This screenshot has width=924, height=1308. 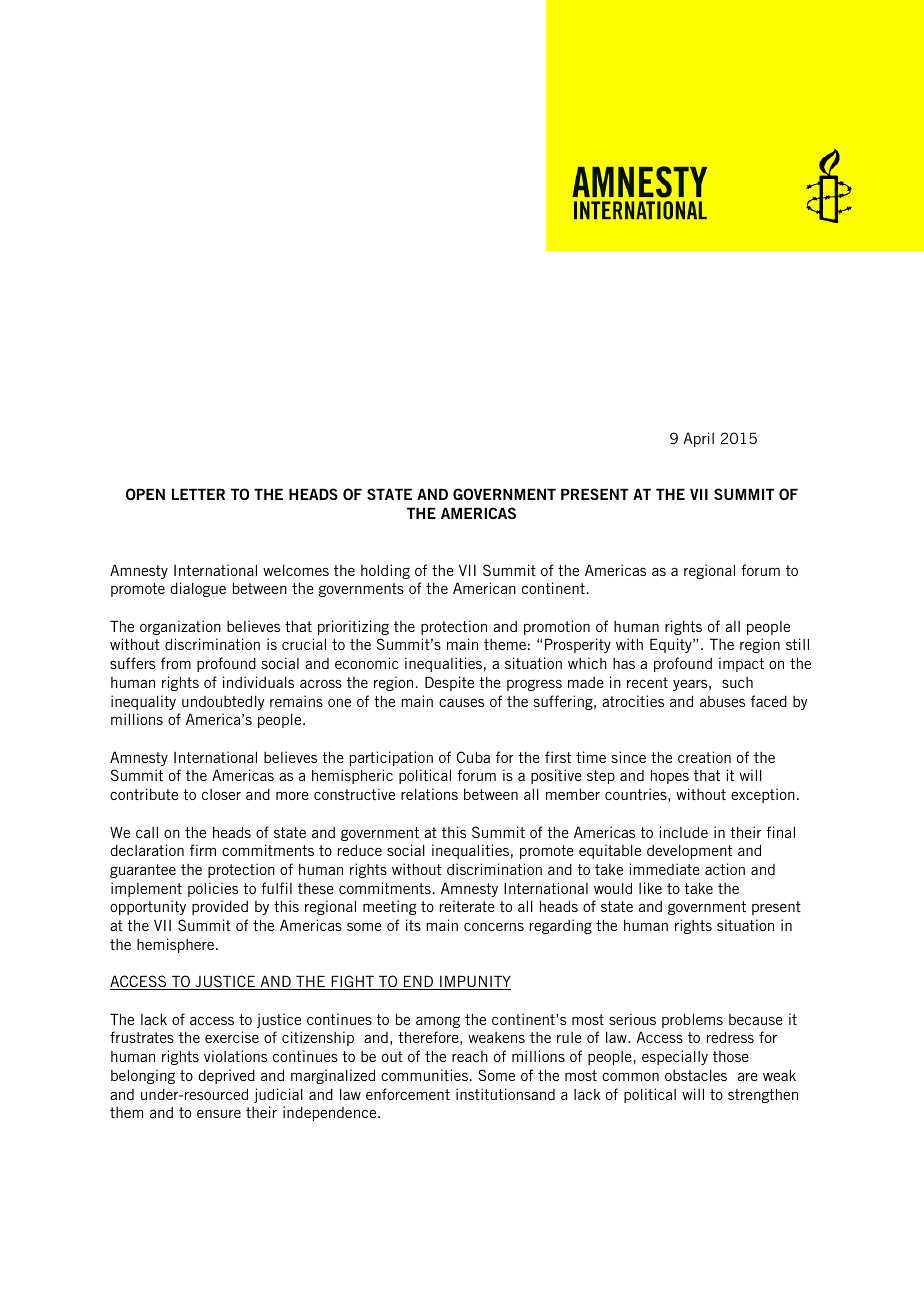 What do you see at coordinates (722, 701) in the screenshot?
I see `abuses` at bounding box center [722, 701].
